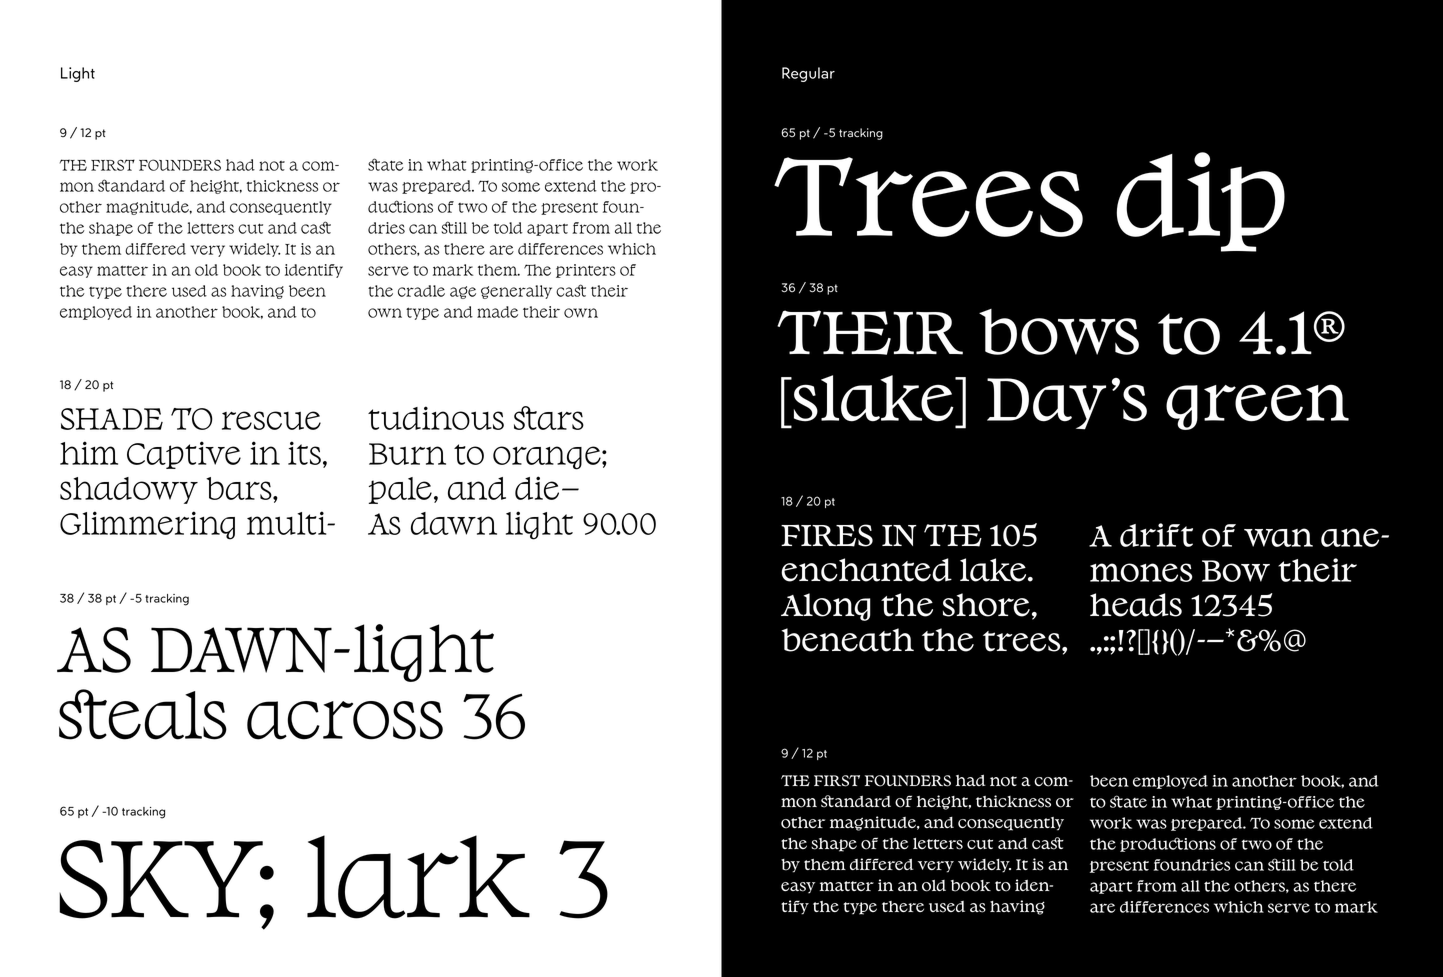 The image size is (1443, 977). Describe the element at coordinates (586, 271) in the page. I see `printers` at that location.
